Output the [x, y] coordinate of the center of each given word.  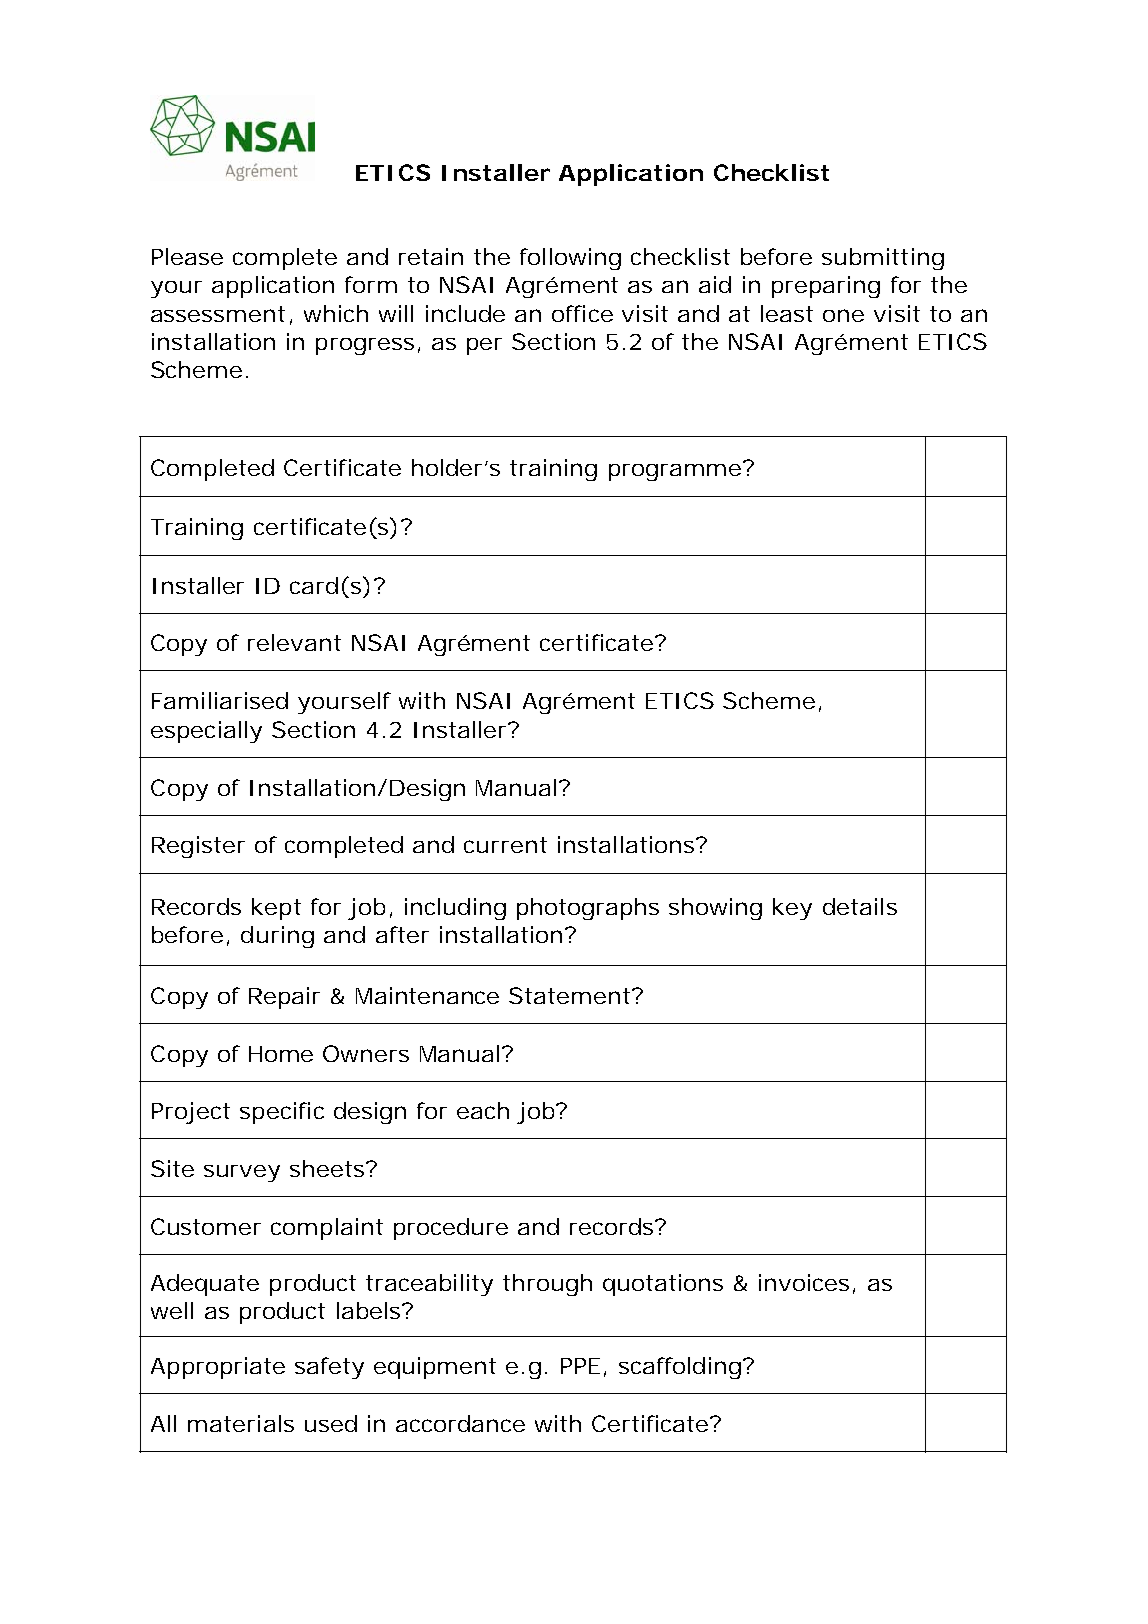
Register [198, 847]
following [570, 259]
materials [241, 1423]
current [505, 845]
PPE [580, 1366]
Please [187, 256]
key [792, 909]
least [787, 313]
